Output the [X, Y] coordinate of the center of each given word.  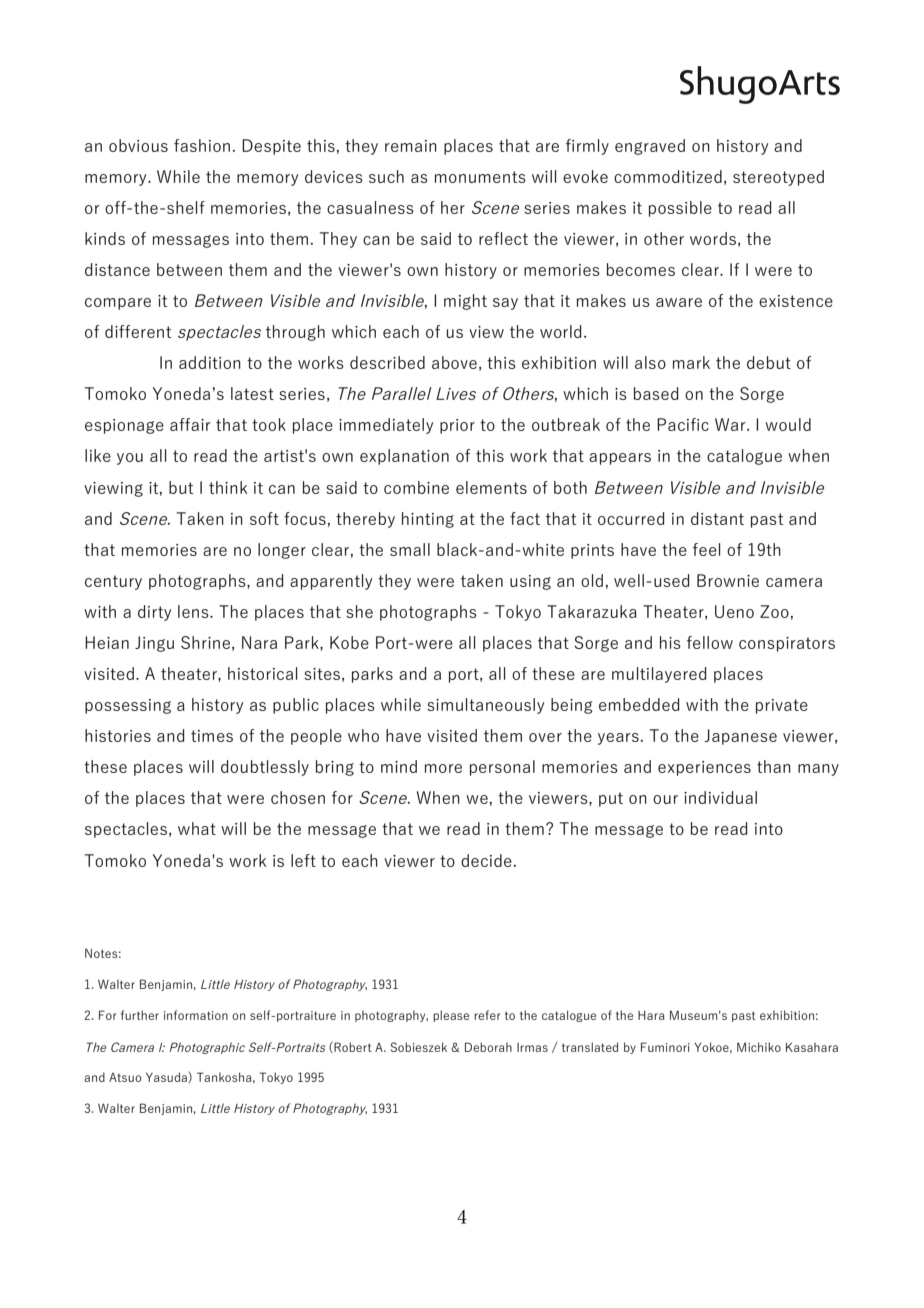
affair [190, 424]
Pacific [683, 424]
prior [457, 426]
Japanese [741, 737]
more [443, 768]
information [196, 1015]
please [451, 1016]
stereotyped [778, 178]
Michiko [759, 1047]
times [212, 736]
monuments [480, 177]
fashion [202, 145]
